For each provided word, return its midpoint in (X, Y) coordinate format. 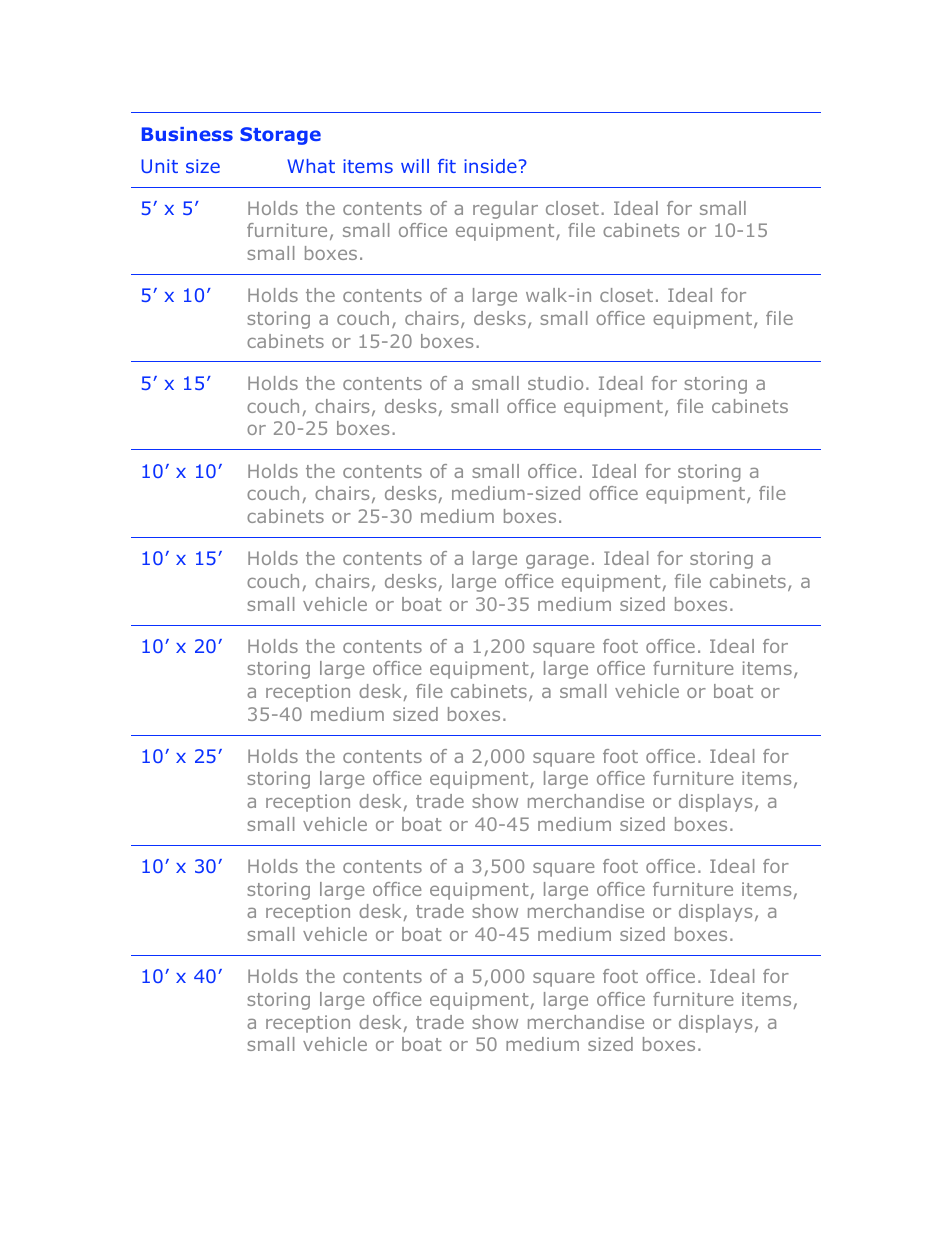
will (415, 166)
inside (490, 166)
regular (505, 210)
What (311, 166)
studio (555, 383)
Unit (159, 166)
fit (447, 166)
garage (557, 561)
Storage (280, 136)
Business (187, 134)
